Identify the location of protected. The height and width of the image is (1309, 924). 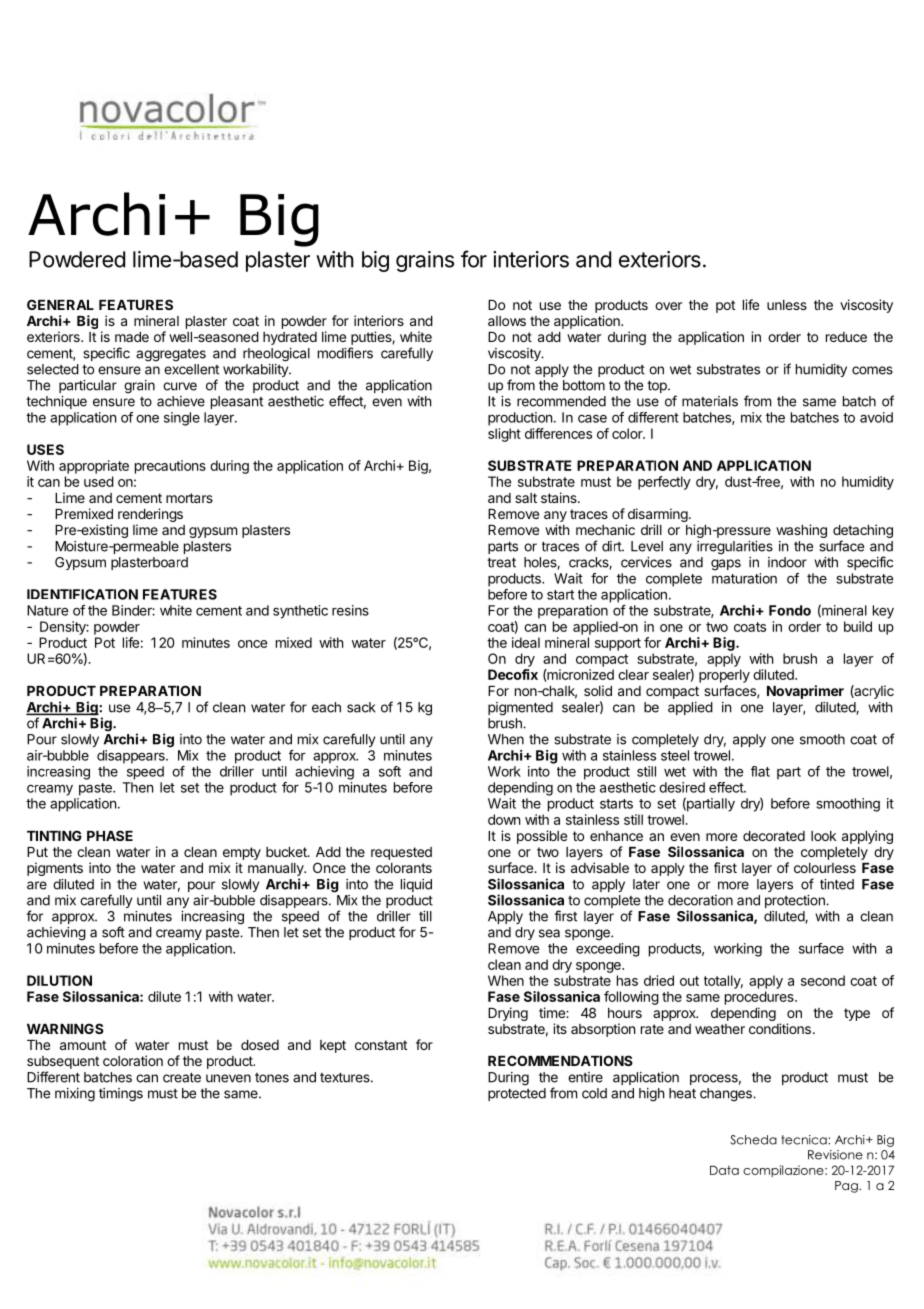
(517, 1094).
